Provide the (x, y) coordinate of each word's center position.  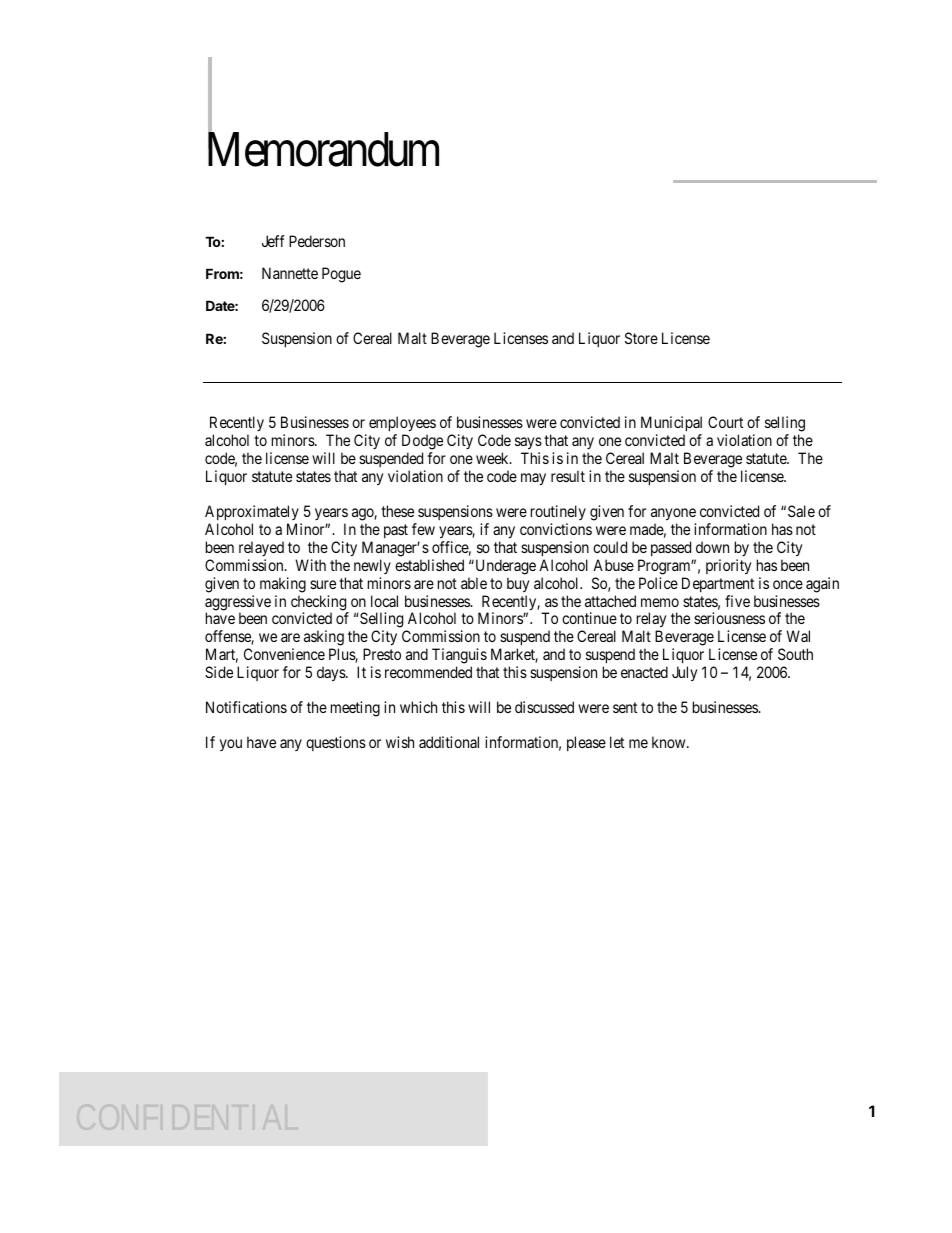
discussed (544, 707)
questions (336, 743)
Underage (504, 567)
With (310, 565)
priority (728, 567)
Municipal (671, 425)
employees (402, 425)
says (528, 445)
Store (641, 338)
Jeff (273, 241)
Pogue (341, 275)
